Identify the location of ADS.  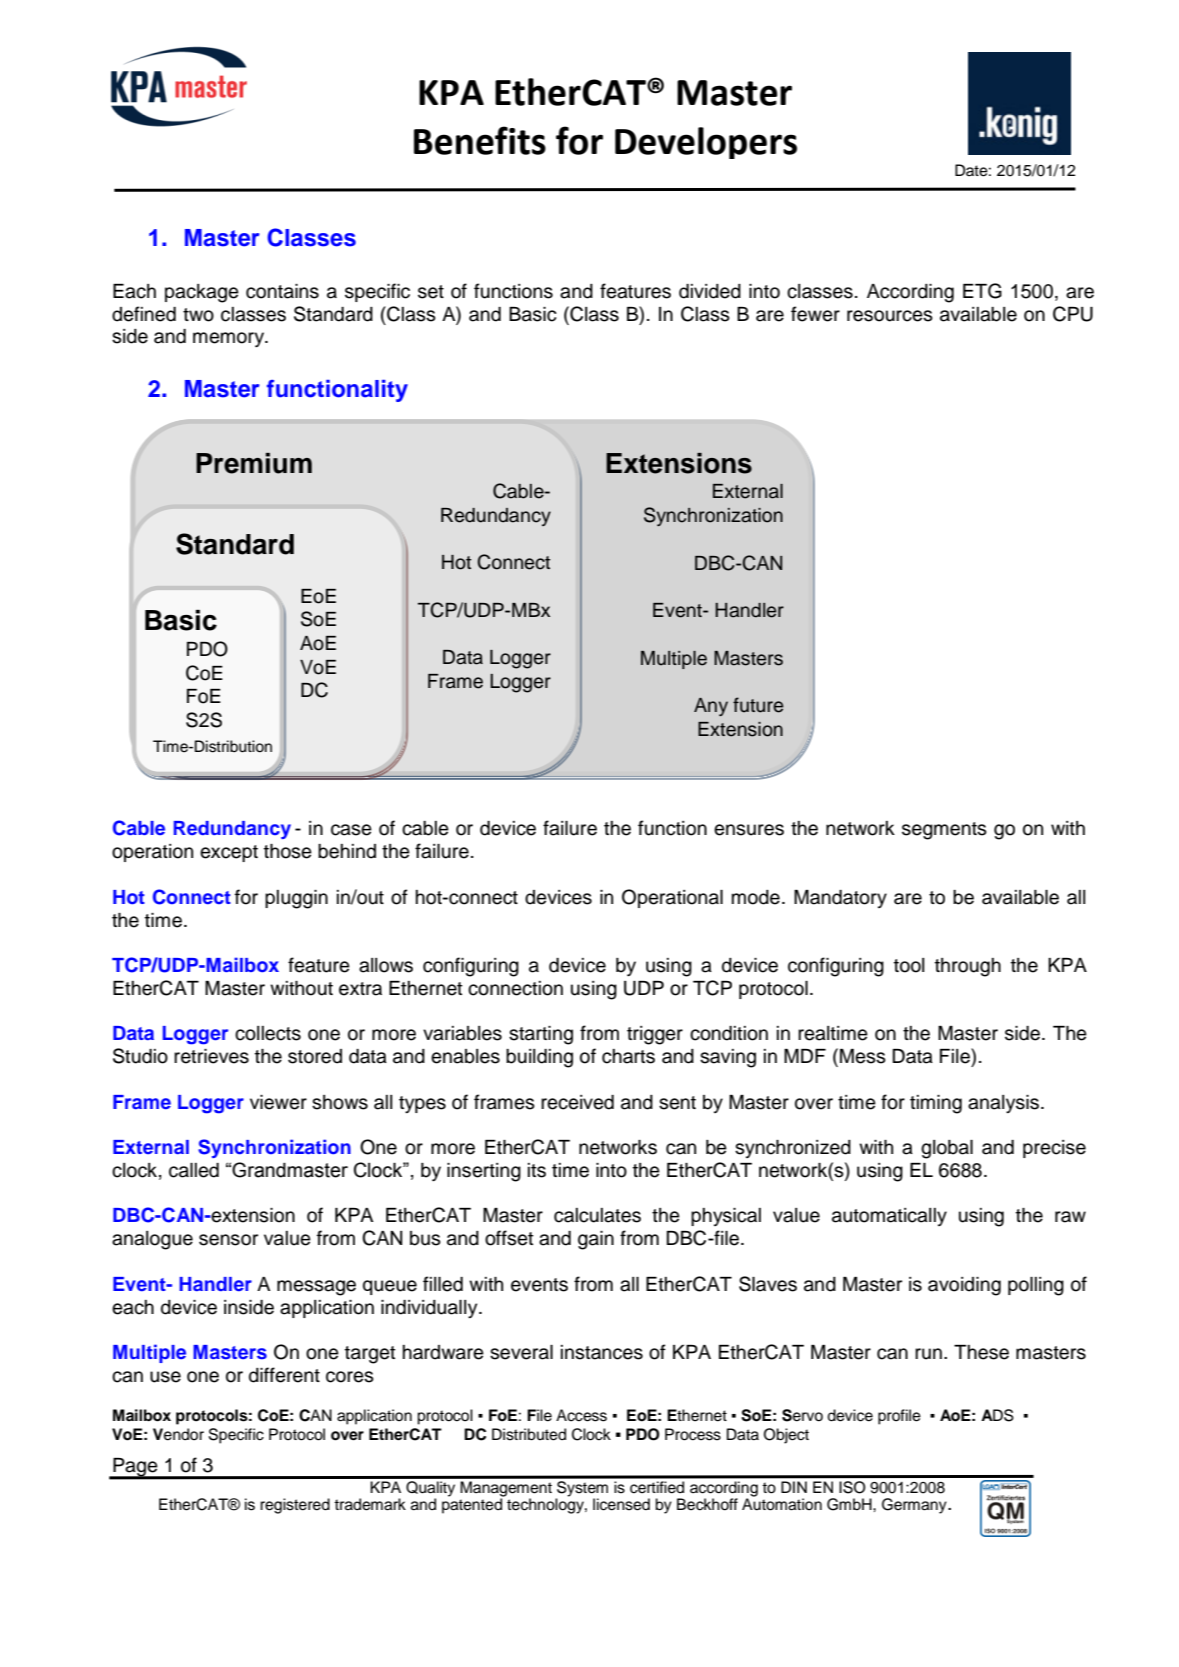
(997, 1415).
